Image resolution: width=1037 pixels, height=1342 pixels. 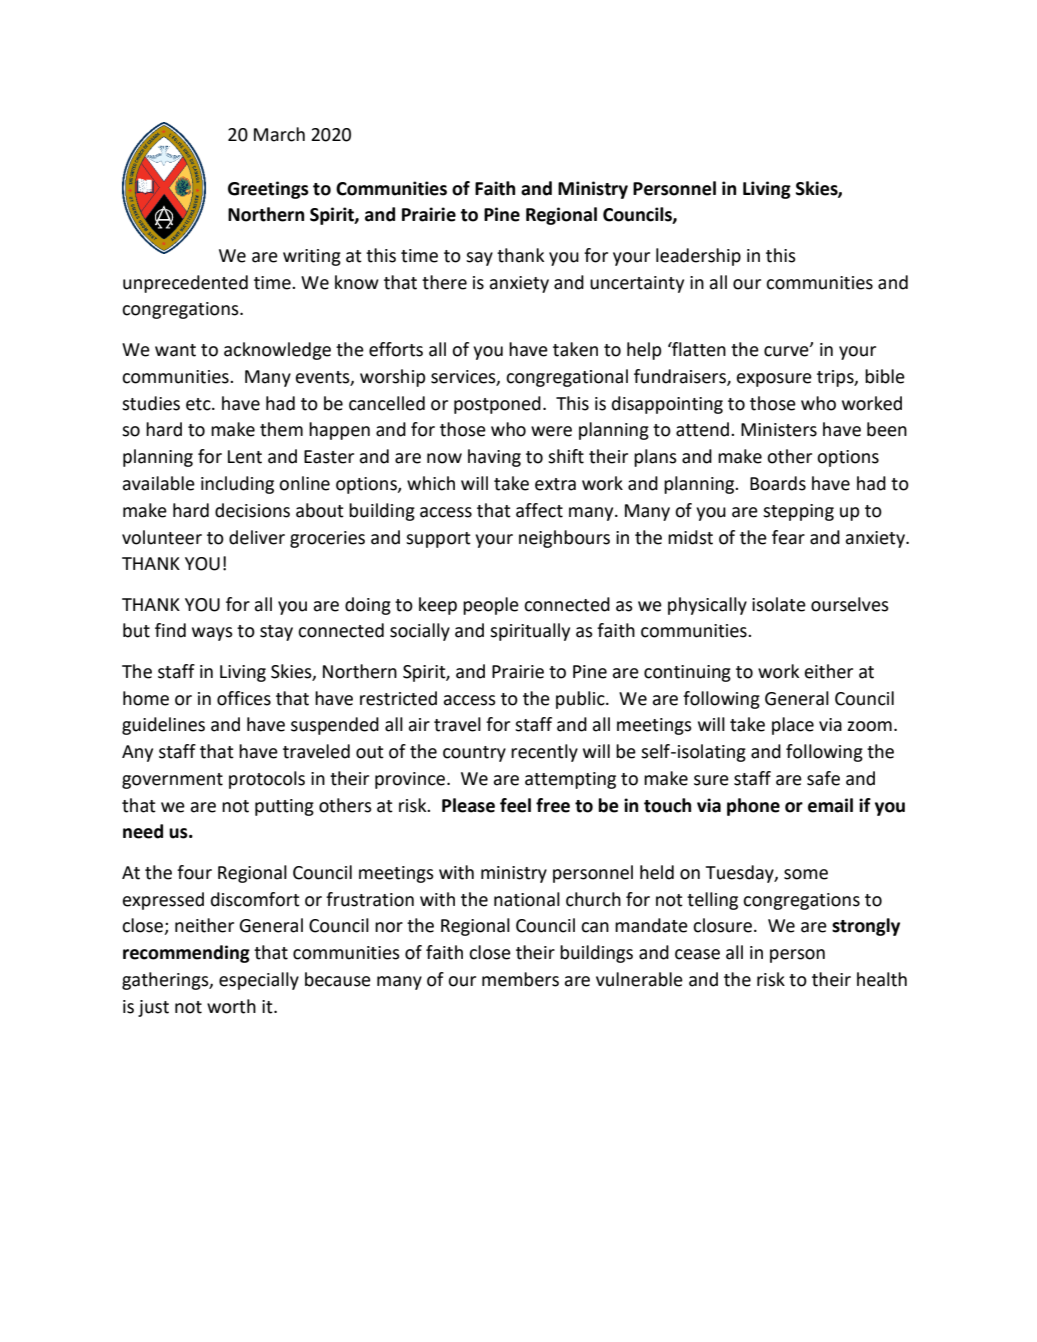 What do you see at coordinates (793, 726) in the image?
I see `place` at bounding box center [793, 726].
